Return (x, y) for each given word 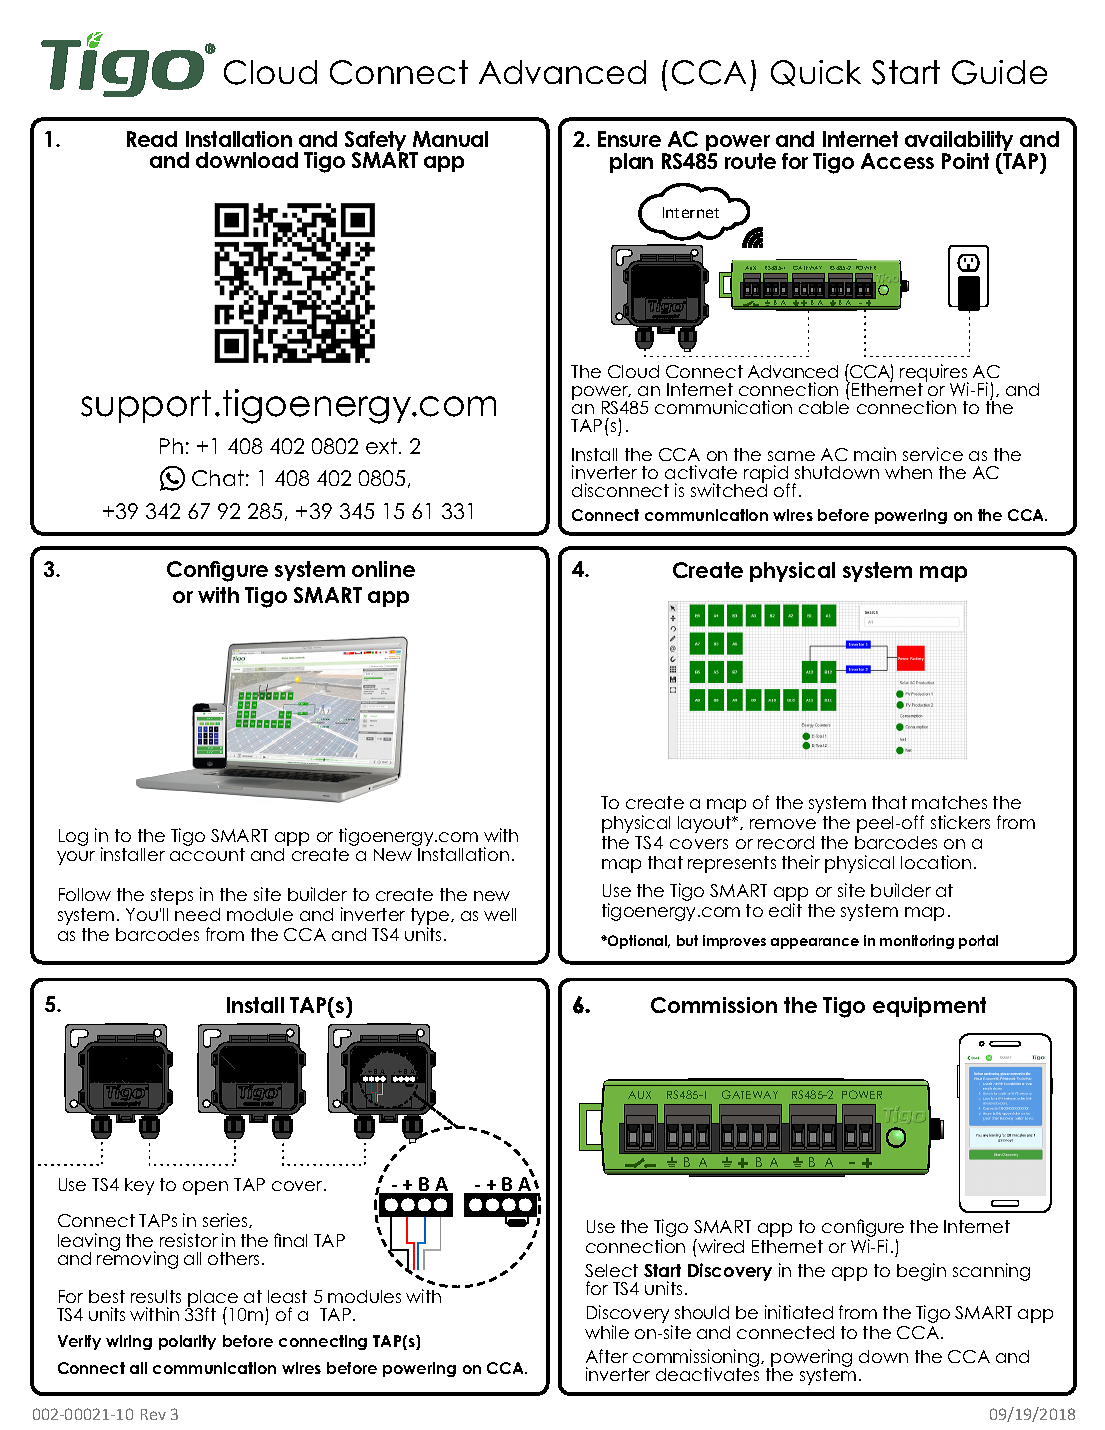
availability (959, 143)
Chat (218, 478)
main (875, 454)
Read (152, 139)
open (205, 1188)
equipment (929, 1007)
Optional (638, 942)
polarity (187, 1342)
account (207, 854)
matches (949, 802)
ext (381, 446)
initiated (799, 1312)
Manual (450, 139)
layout (706, 824)
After (607, 1356)
